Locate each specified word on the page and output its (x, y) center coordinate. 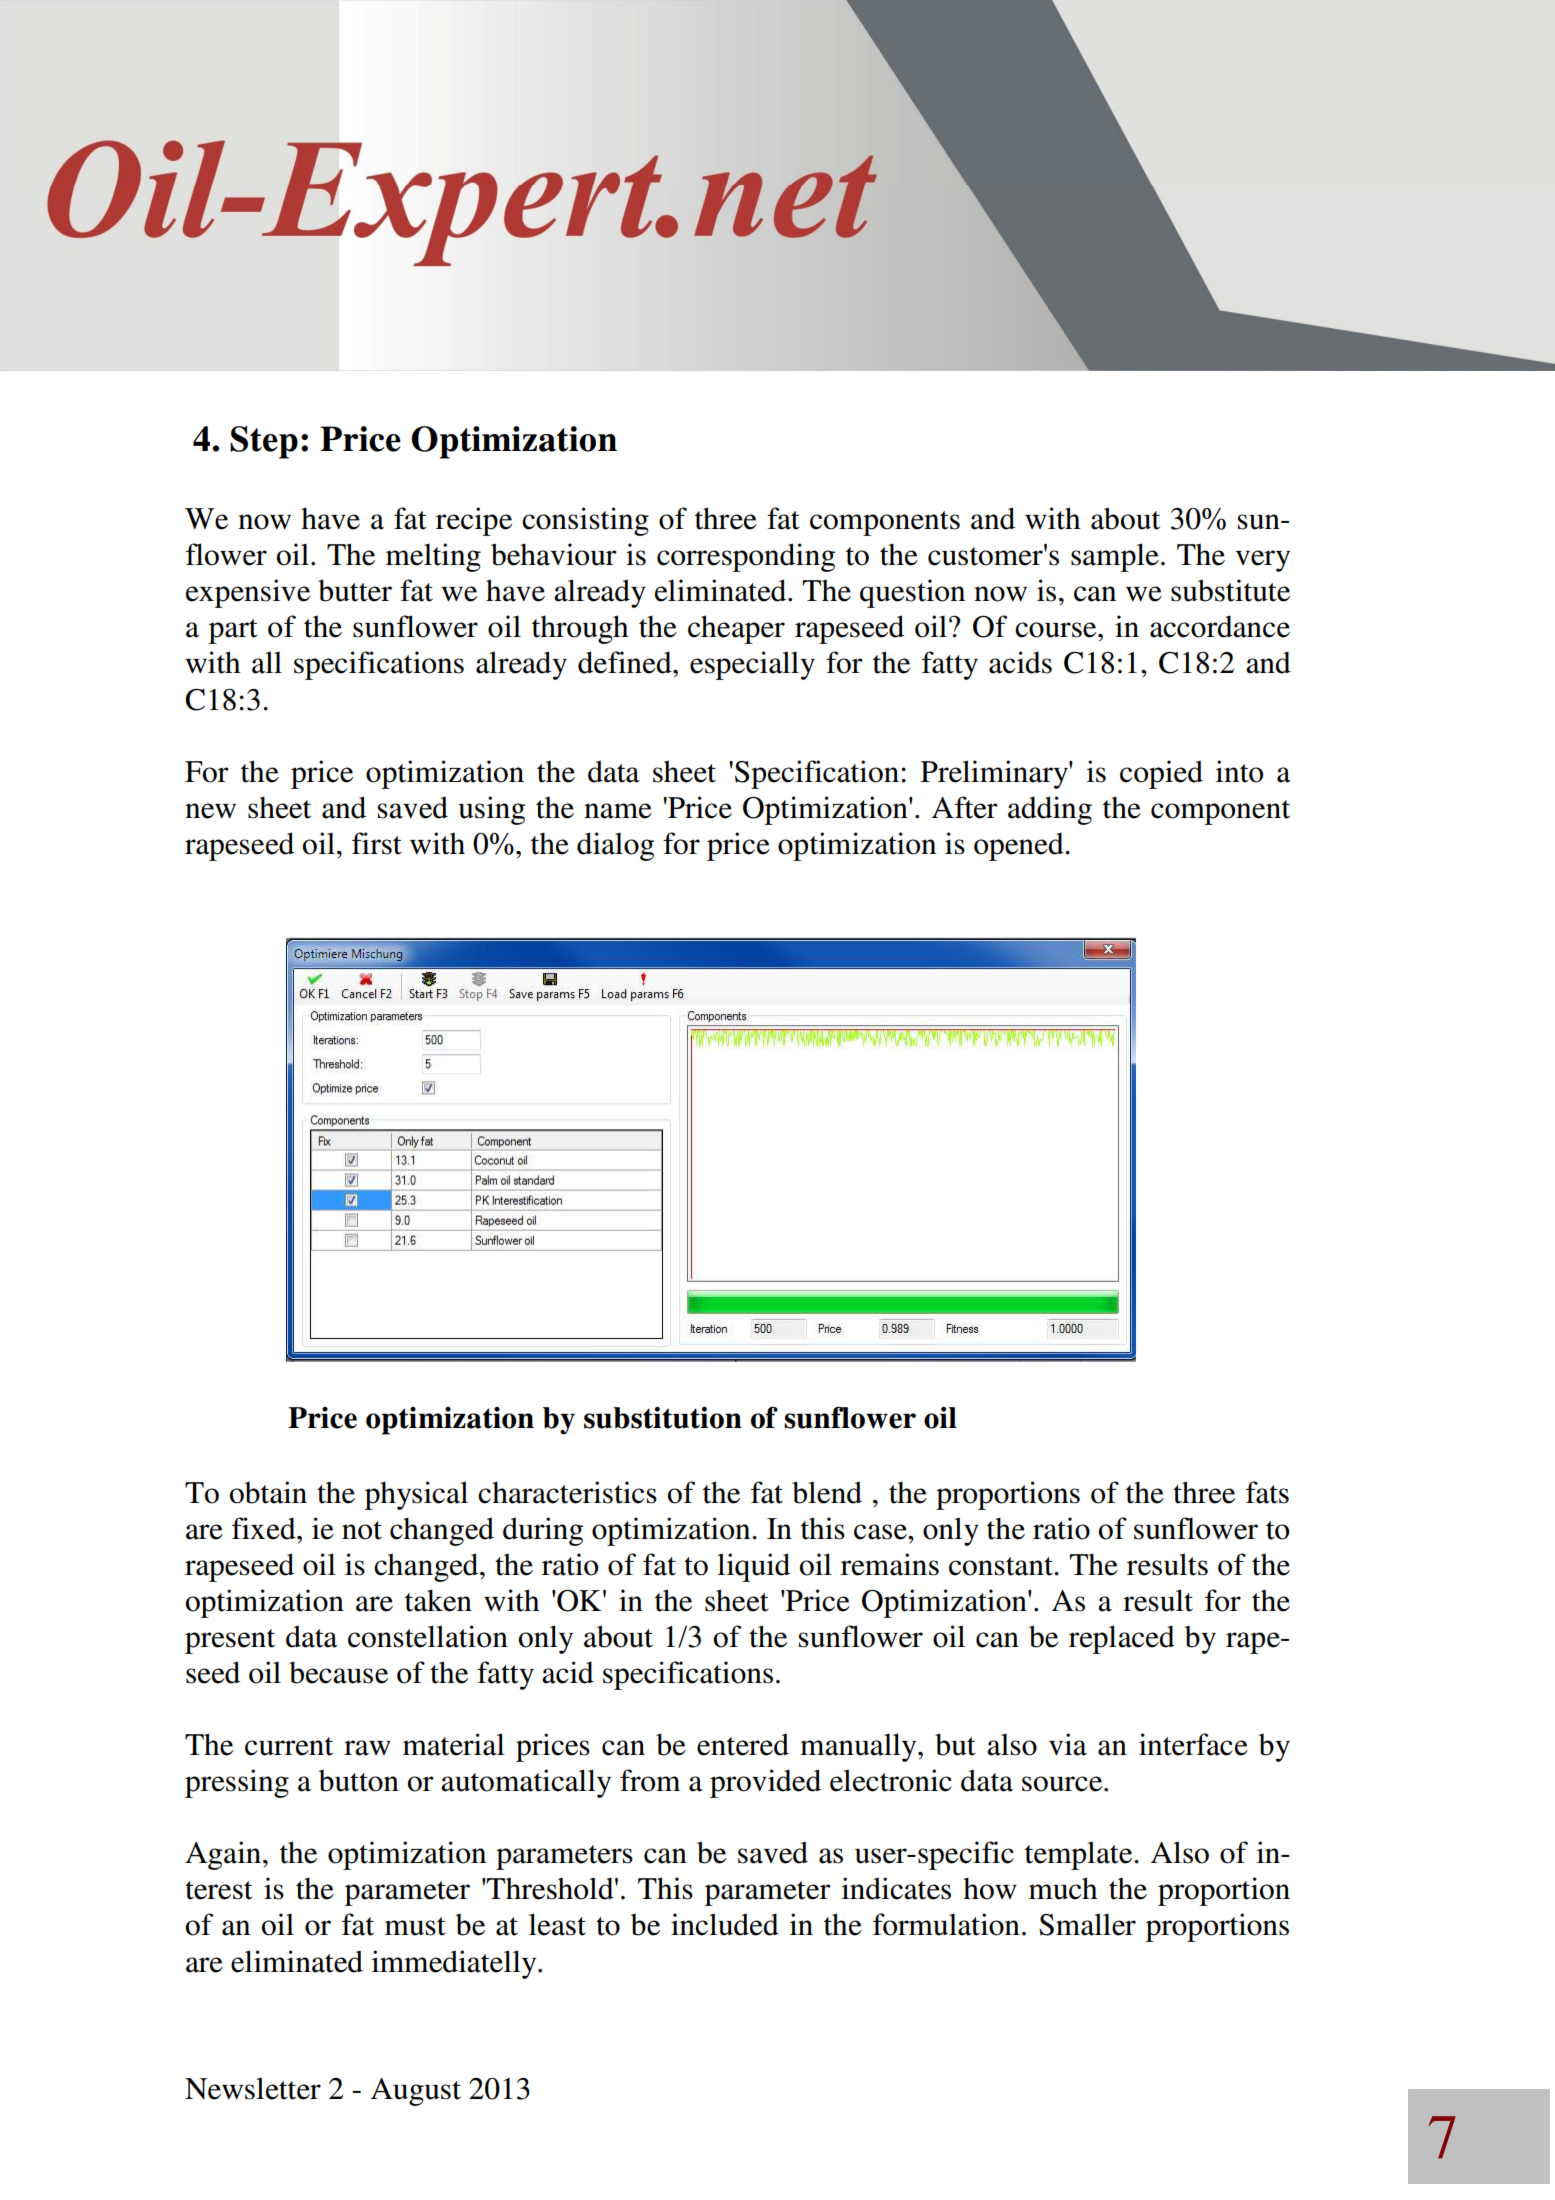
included (725, 1924)
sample (1115, 557)
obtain (268, 1492)
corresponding (746, 557)
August (416, 2092)
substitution (663, 1418)
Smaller (1087, 1924)
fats (1267, 1492)
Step (264, 442)
